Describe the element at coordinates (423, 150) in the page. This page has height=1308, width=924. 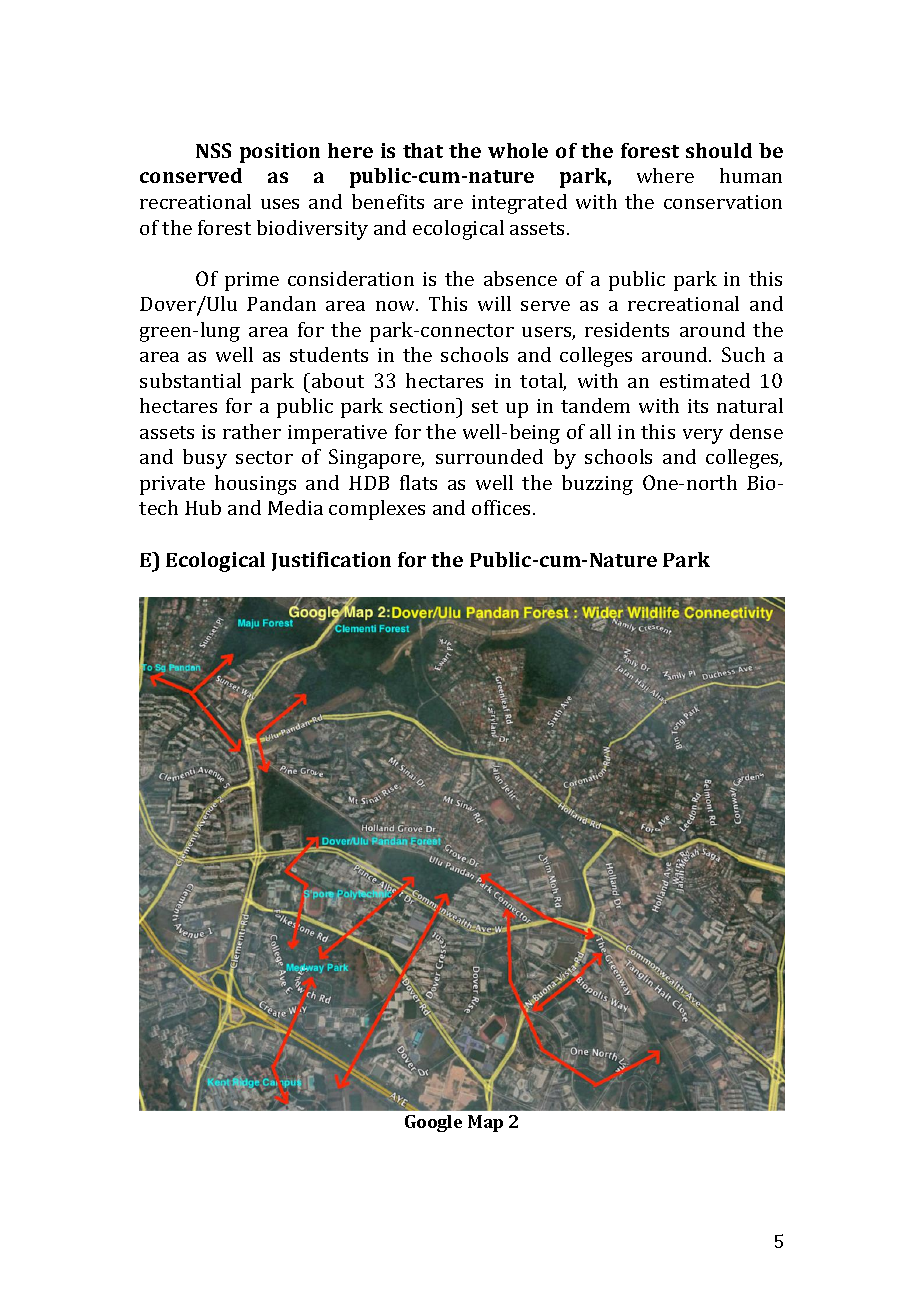
I see `that` at that location.
